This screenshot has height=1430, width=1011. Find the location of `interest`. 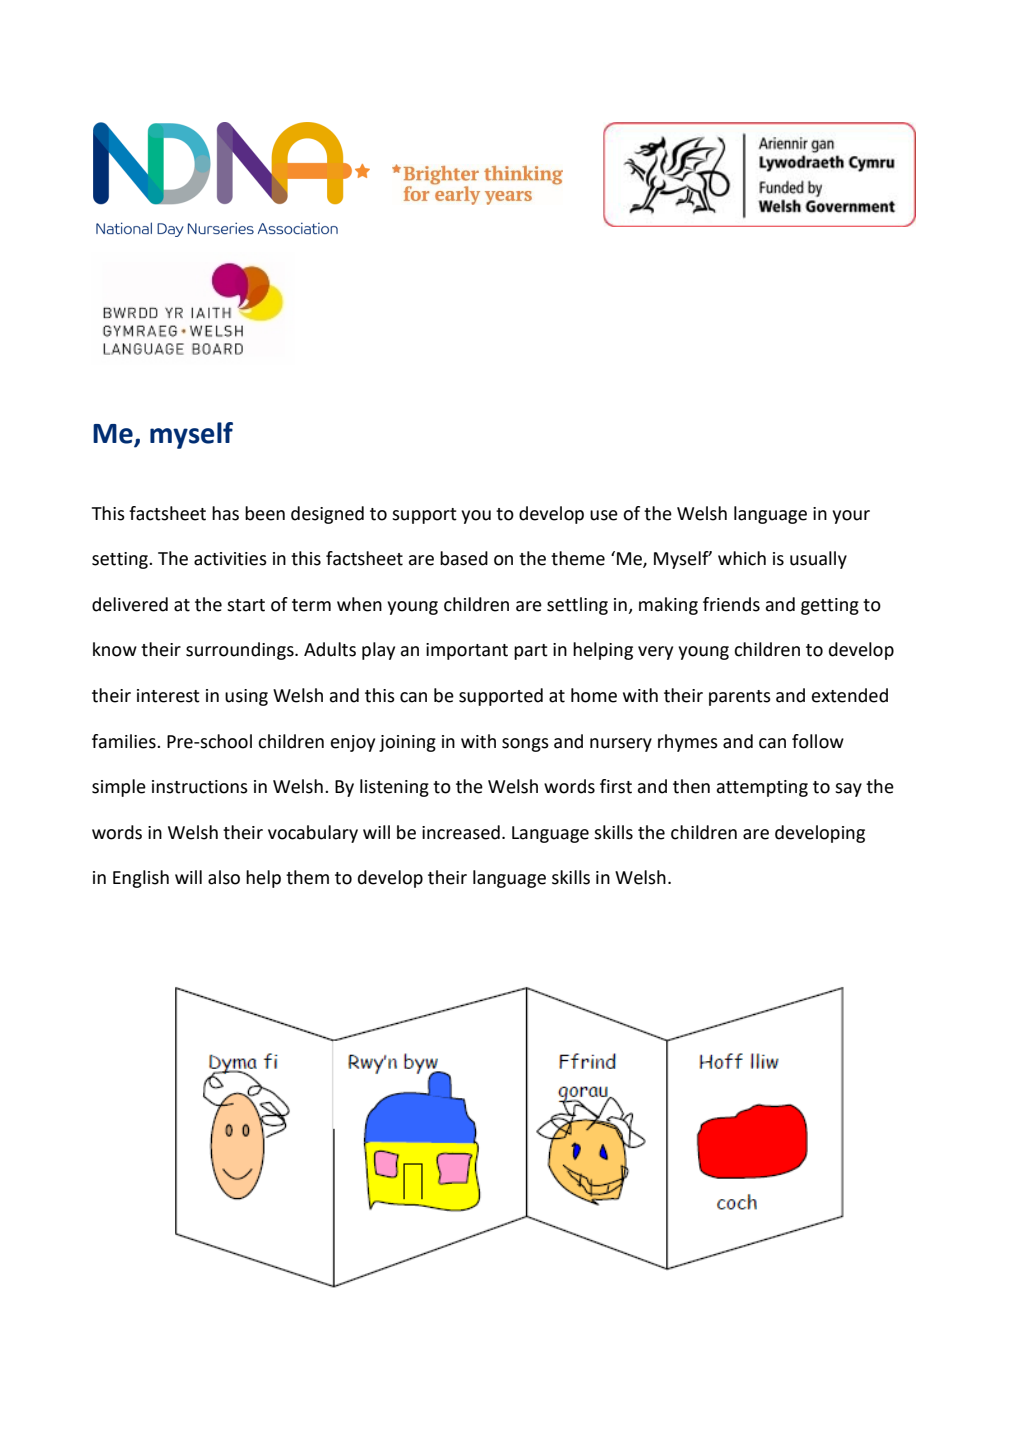

interest is located at coordinates (168, 696).
